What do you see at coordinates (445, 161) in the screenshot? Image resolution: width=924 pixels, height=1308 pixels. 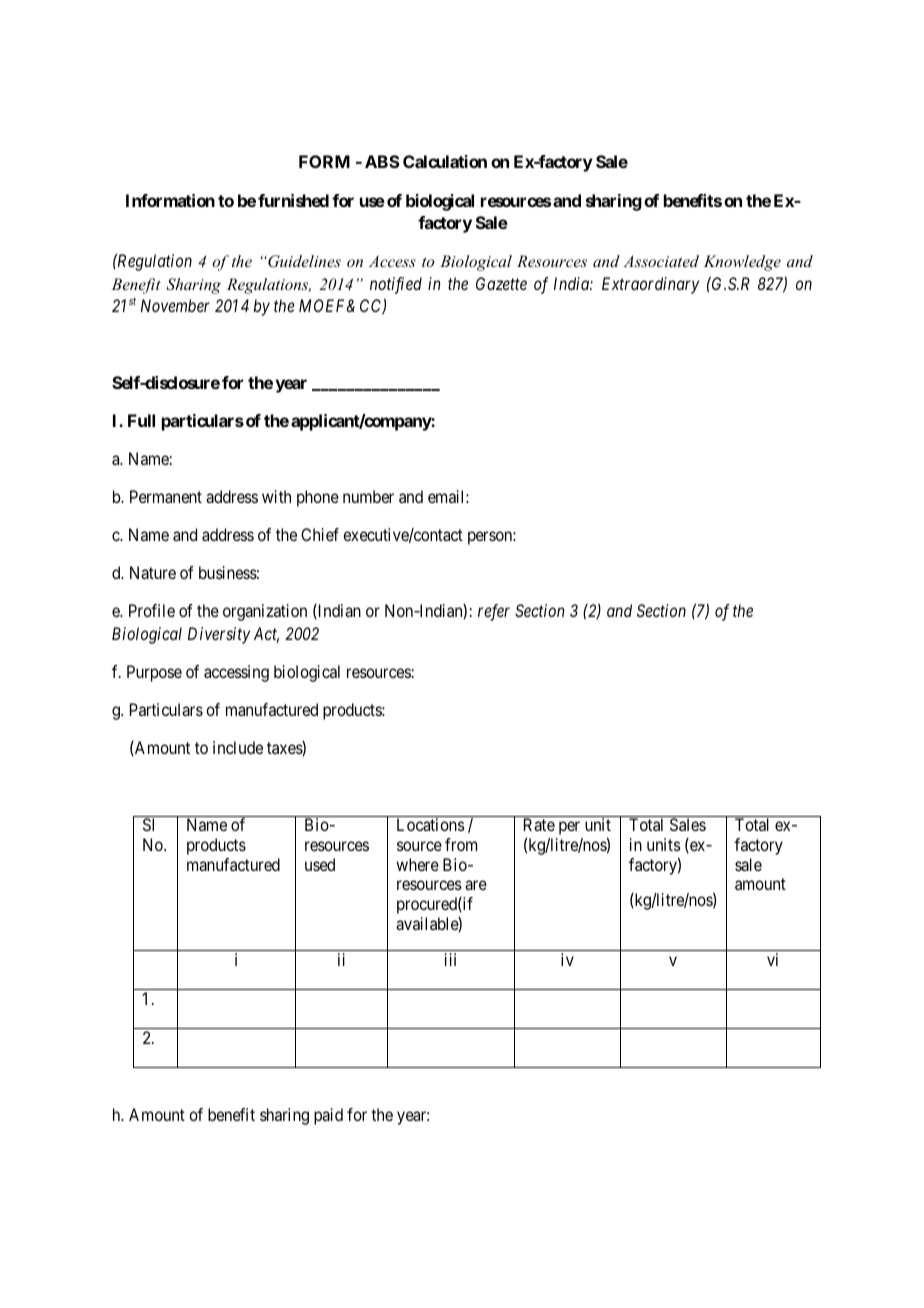 I see `Calculation` at bounding box center [445, 161].
